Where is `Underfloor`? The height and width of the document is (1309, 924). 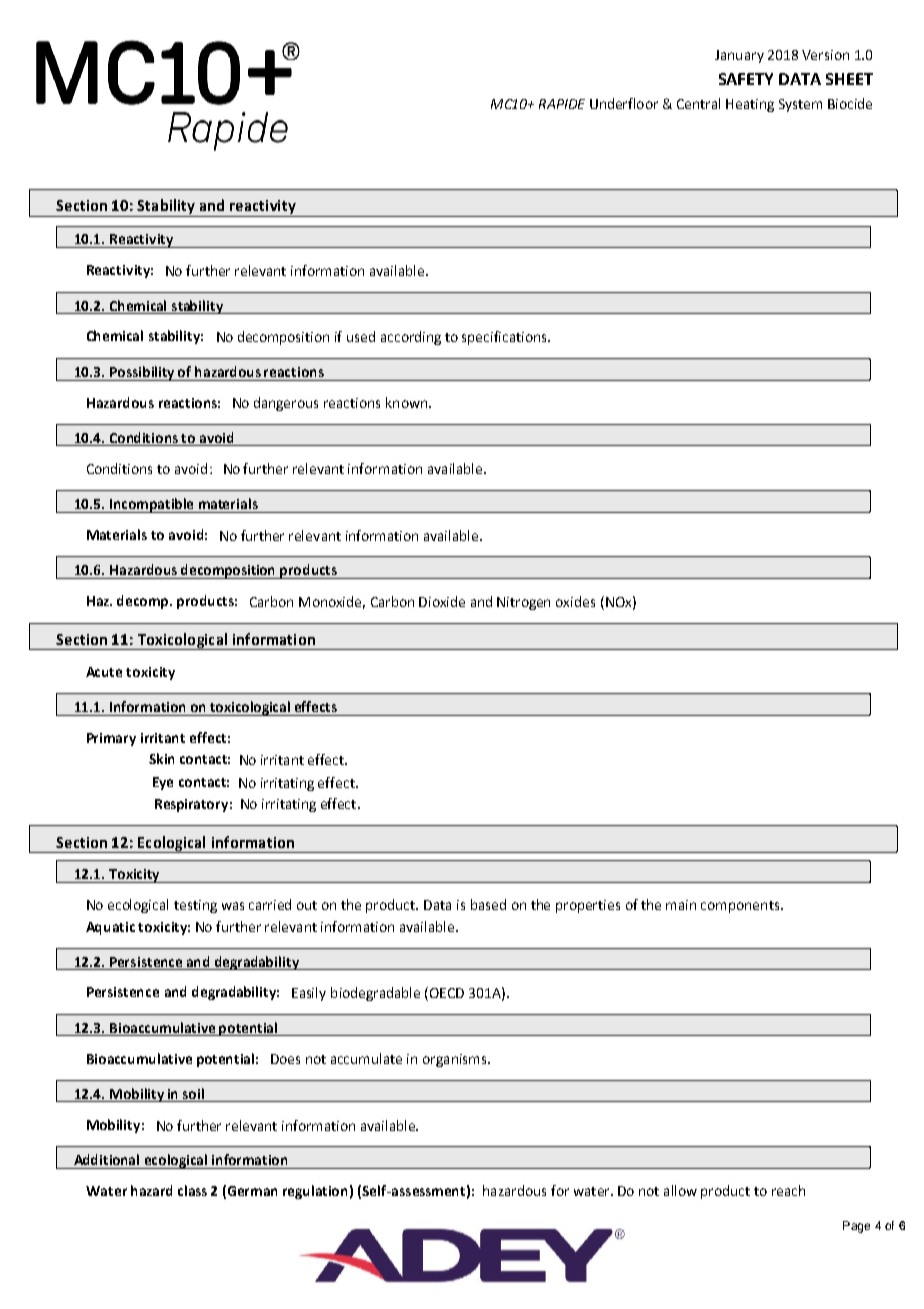
Underfloor is located at coordinates (624, 103).
